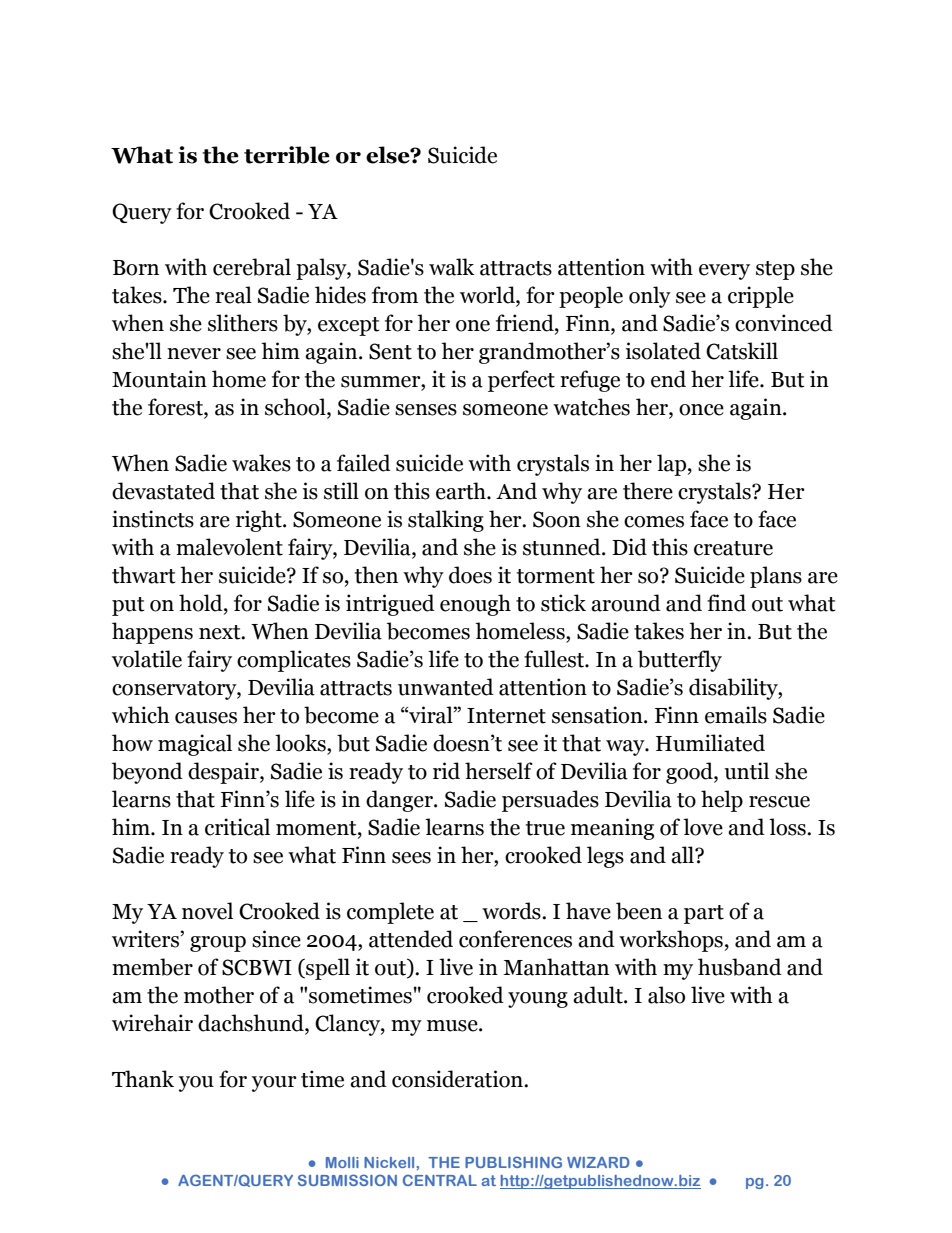 The width and height of the image is (952, 1233). Describe the element at coordinates (452, 267) in the image. I see `walk` at that location.
